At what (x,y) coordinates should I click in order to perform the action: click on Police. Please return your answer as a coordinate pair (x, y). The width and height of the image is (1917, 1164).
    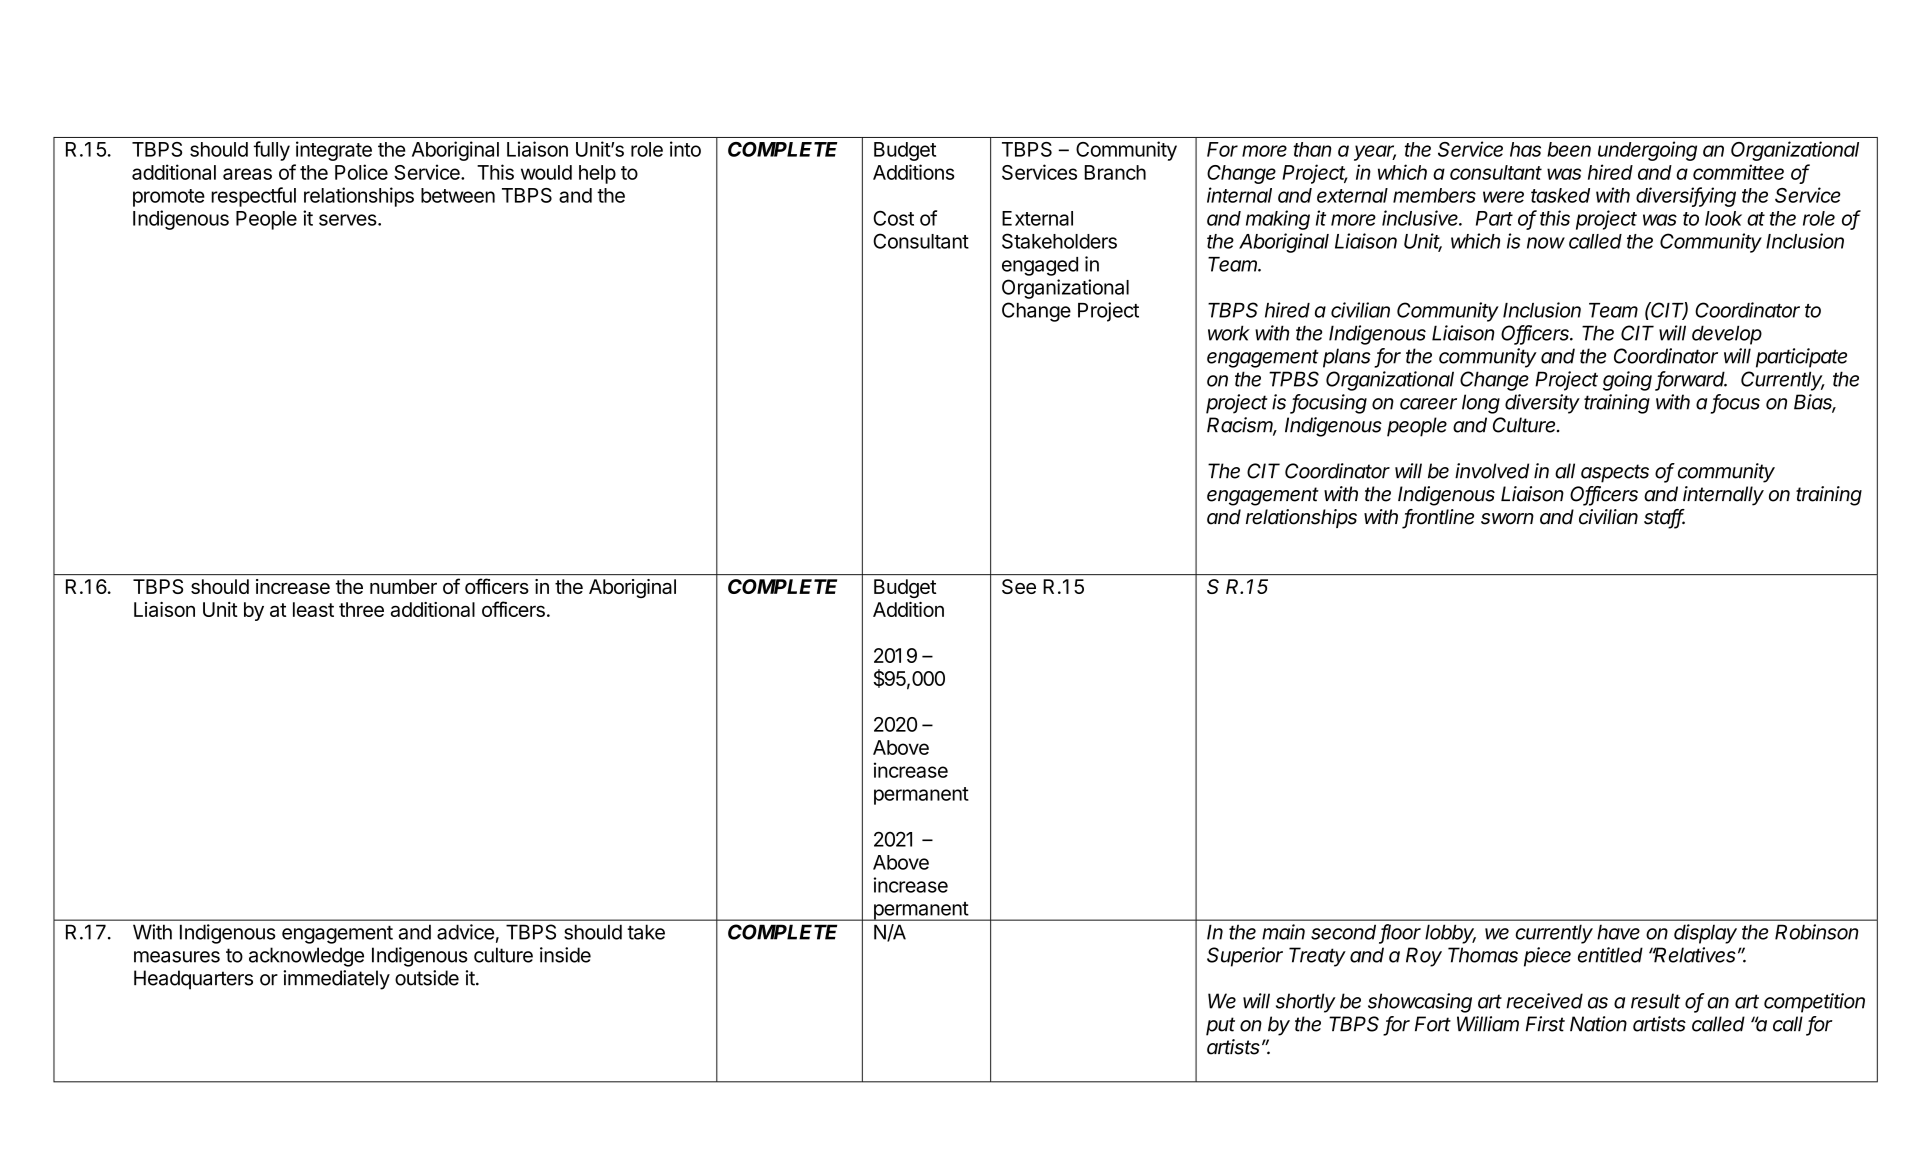
    Looking at the image, I should click on (361, 172).
